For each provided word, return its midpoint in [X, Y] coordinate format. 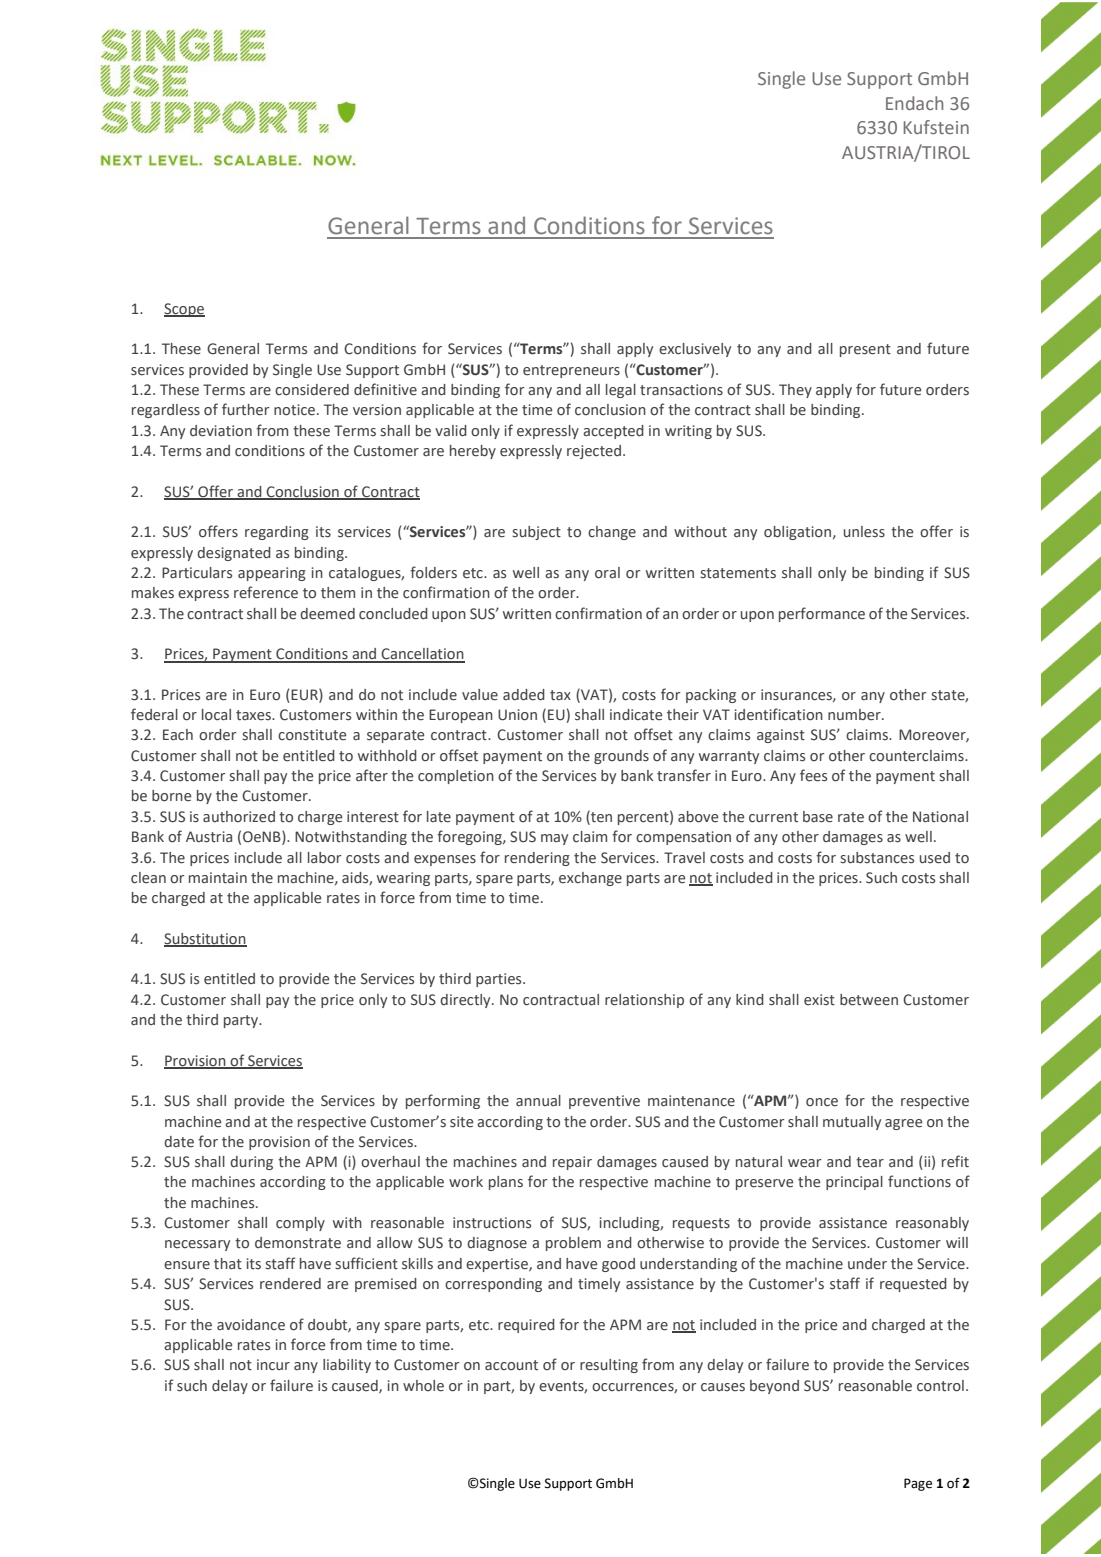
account [511, 1365]
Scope [184, 310]
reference [266, 592]
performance [822, 614]
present [865, 350]
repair [572, 1163]
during [251, 1163]
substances [877, 858]
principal [854, 1183]
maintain [218, 878]
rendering [537, 859]
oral [607, 573]
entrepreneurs [571, 371]
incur [273, 1364]
